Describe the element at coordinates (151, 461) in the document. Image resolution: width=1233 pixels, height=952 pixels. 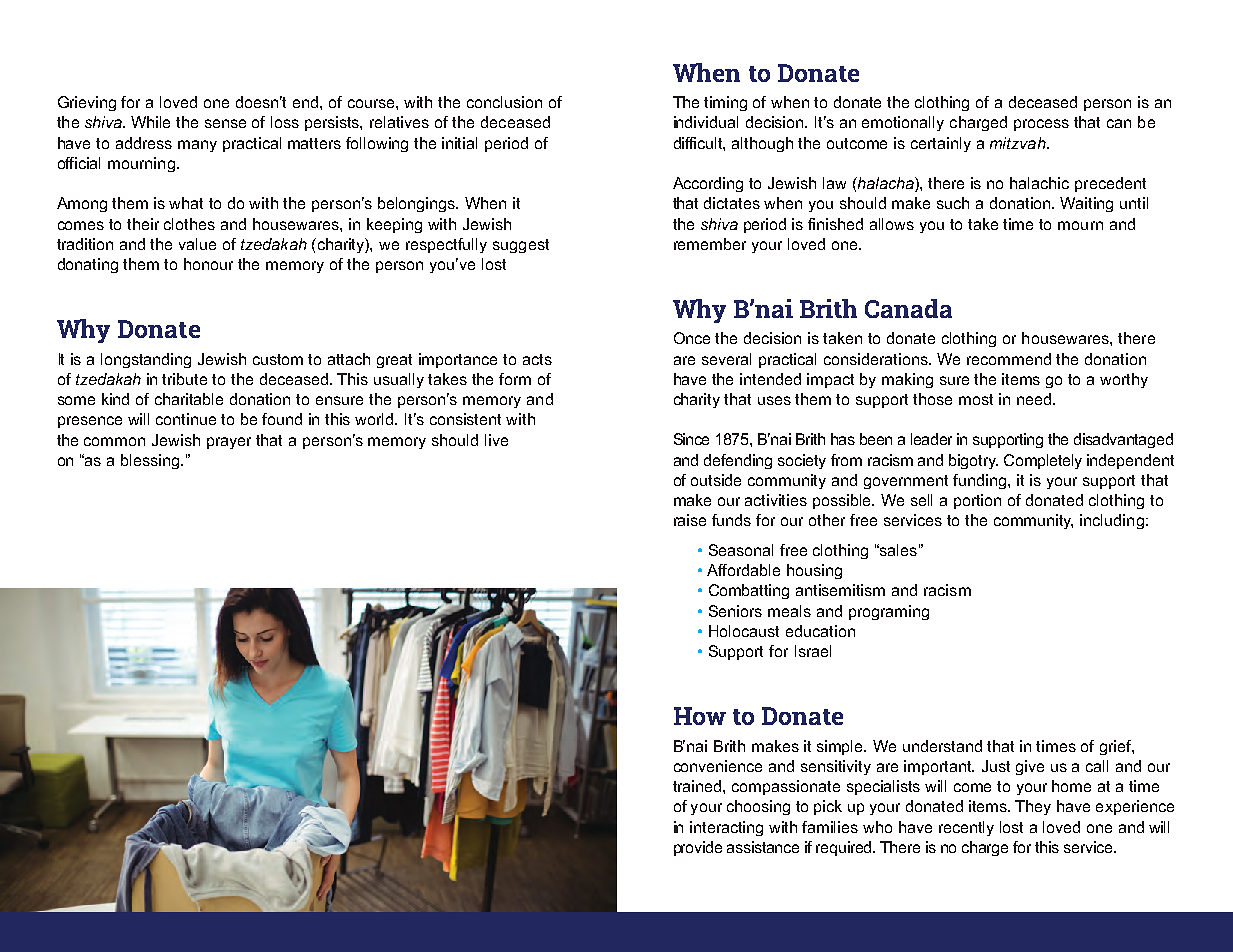
I see `blessing` at that location.
